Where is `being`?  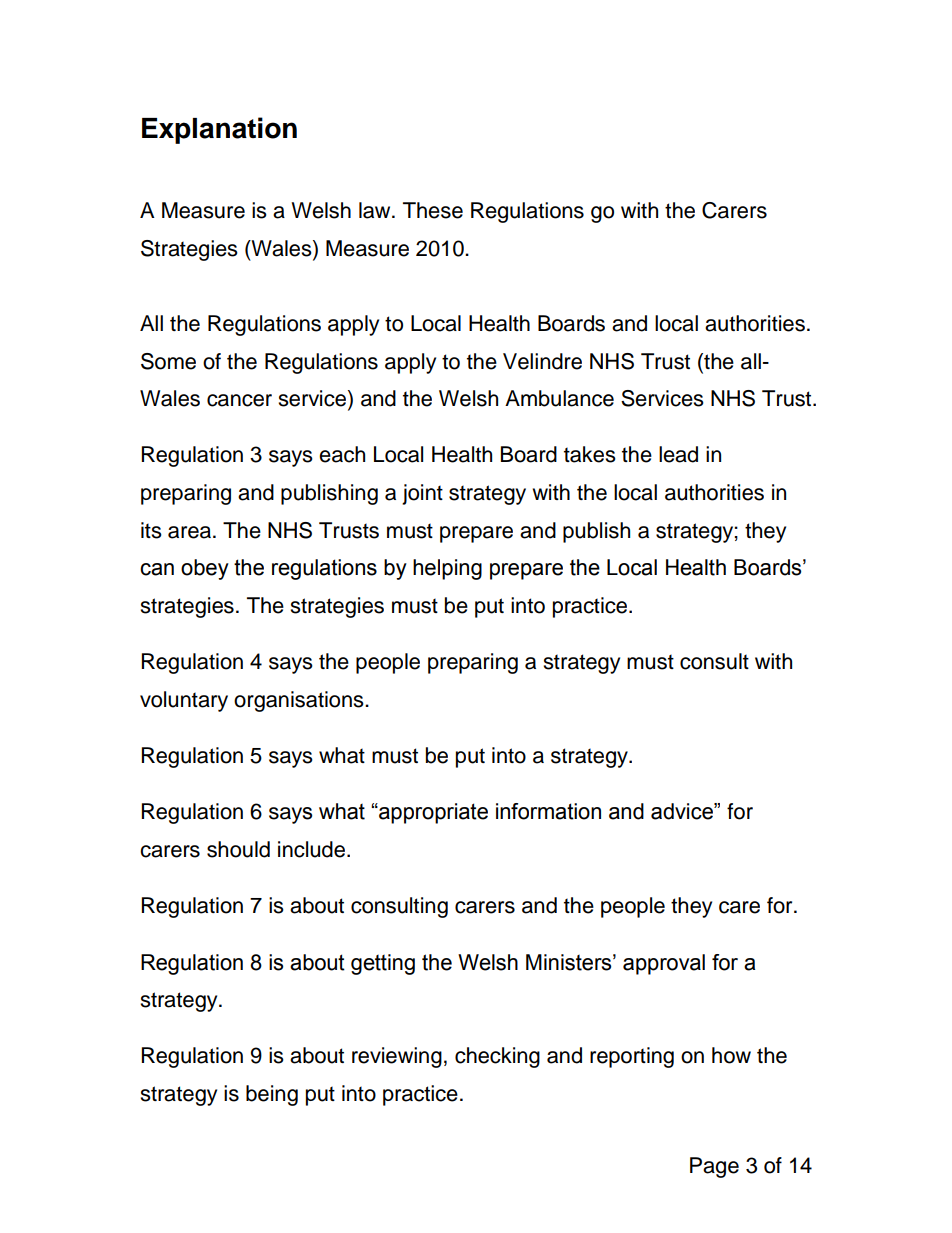
being is located at coordinates (272, 1095).
